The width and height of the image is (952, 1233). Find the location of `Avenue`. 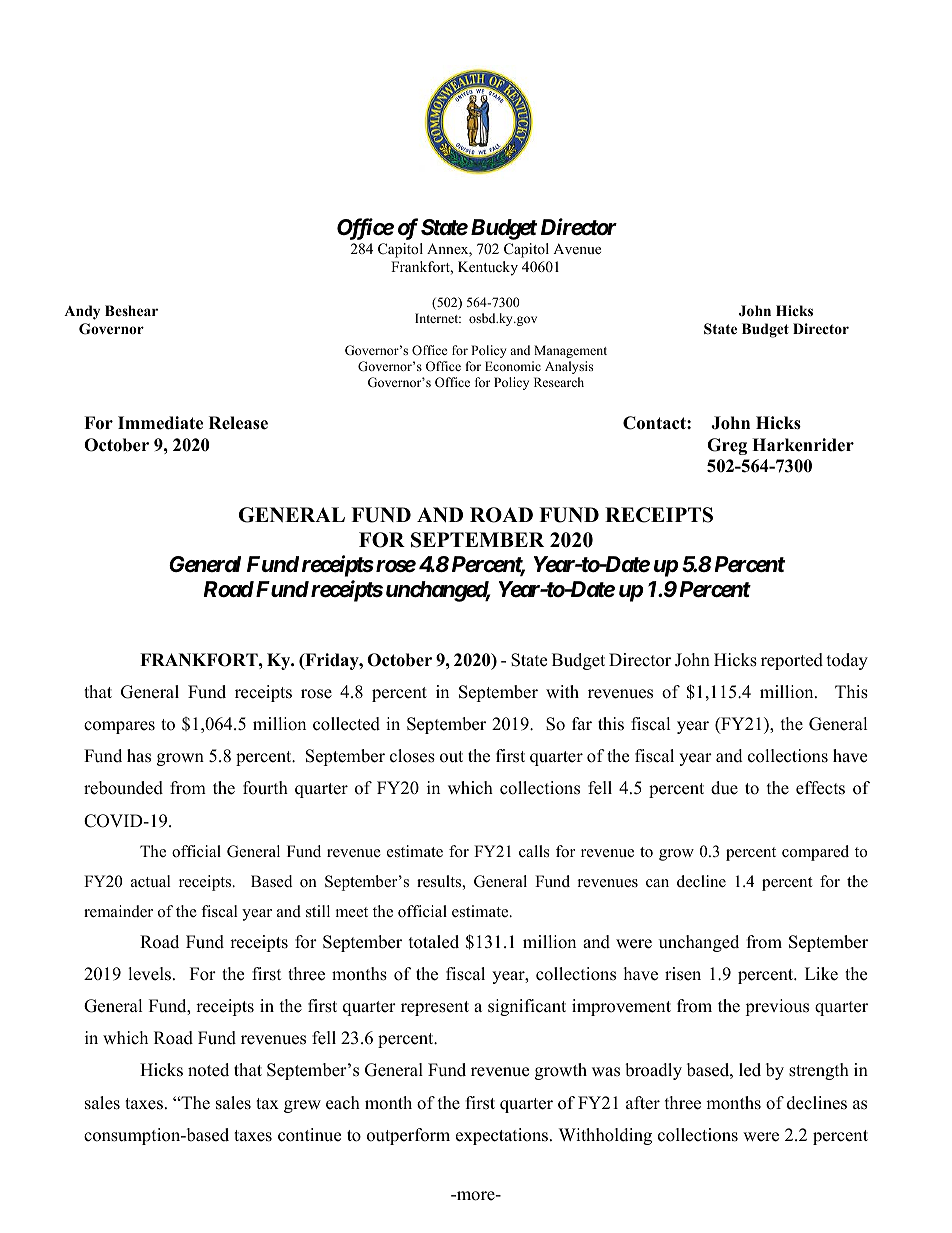

Avenue is located at coordinates (577, 248).
